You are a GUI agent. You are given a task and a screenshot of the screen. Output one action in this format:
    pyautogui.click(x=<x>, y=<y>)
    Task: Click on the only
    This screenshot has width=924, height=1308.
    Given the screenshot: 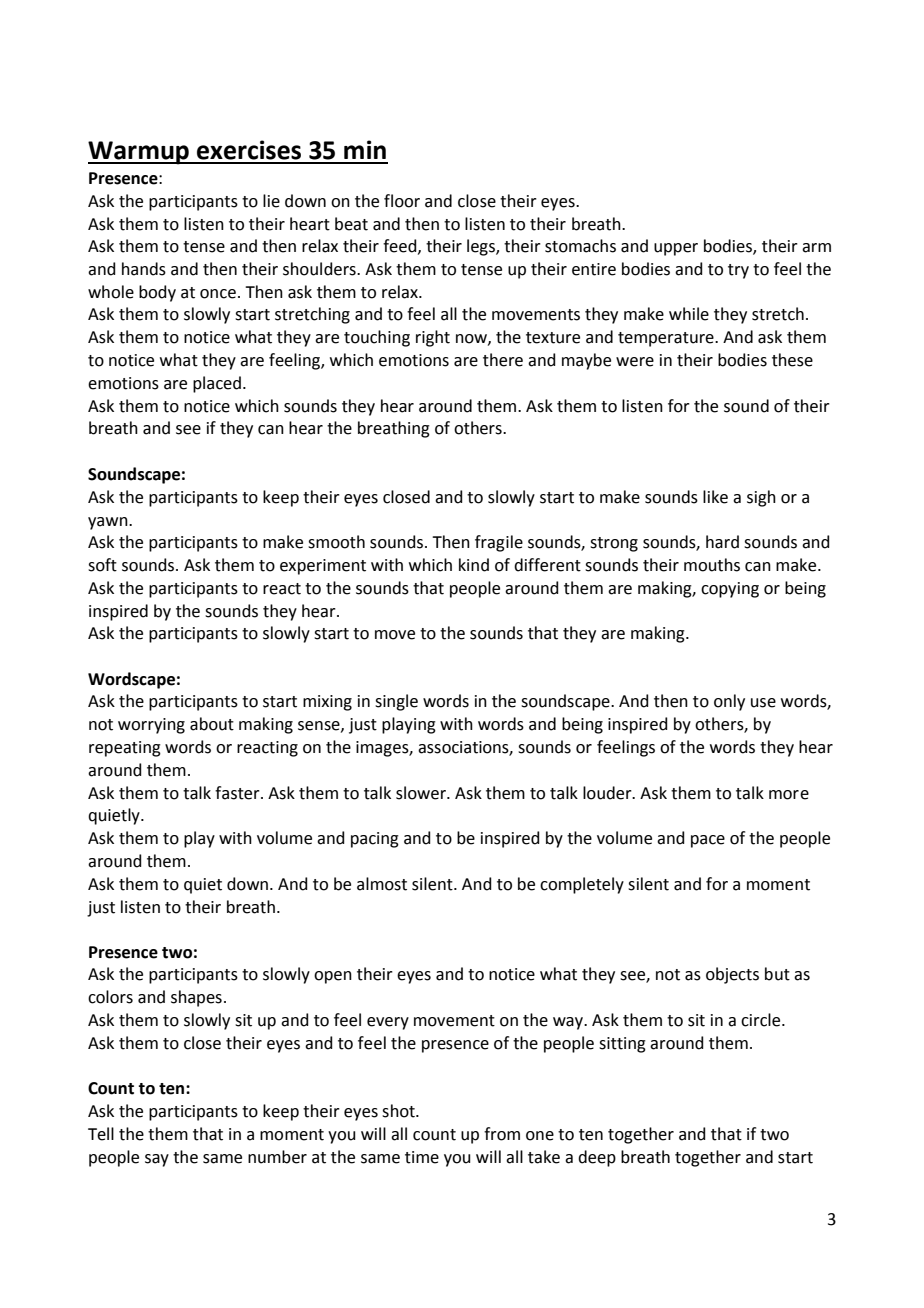 What is the action you would take?
    pyautogui.click(x=729, y=702)
